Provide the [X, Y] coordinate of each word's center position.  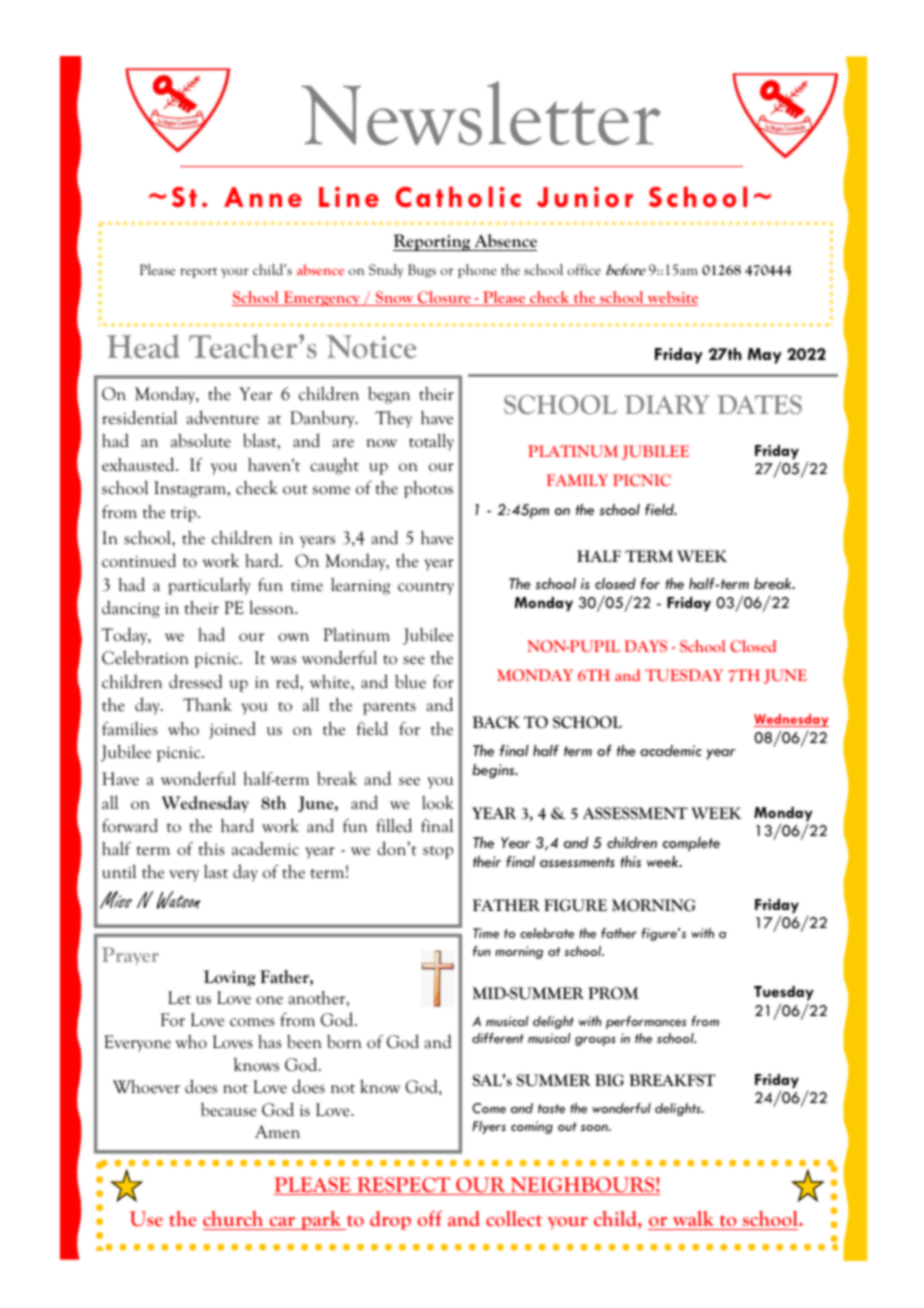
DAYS [645, 646]
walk [693, 1220]
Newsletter [481, 113]
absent [279, 269]
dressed [195, 681]
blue [410, 681]
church [234, 1220]
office [584, 269]
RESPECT [403, 1186]
